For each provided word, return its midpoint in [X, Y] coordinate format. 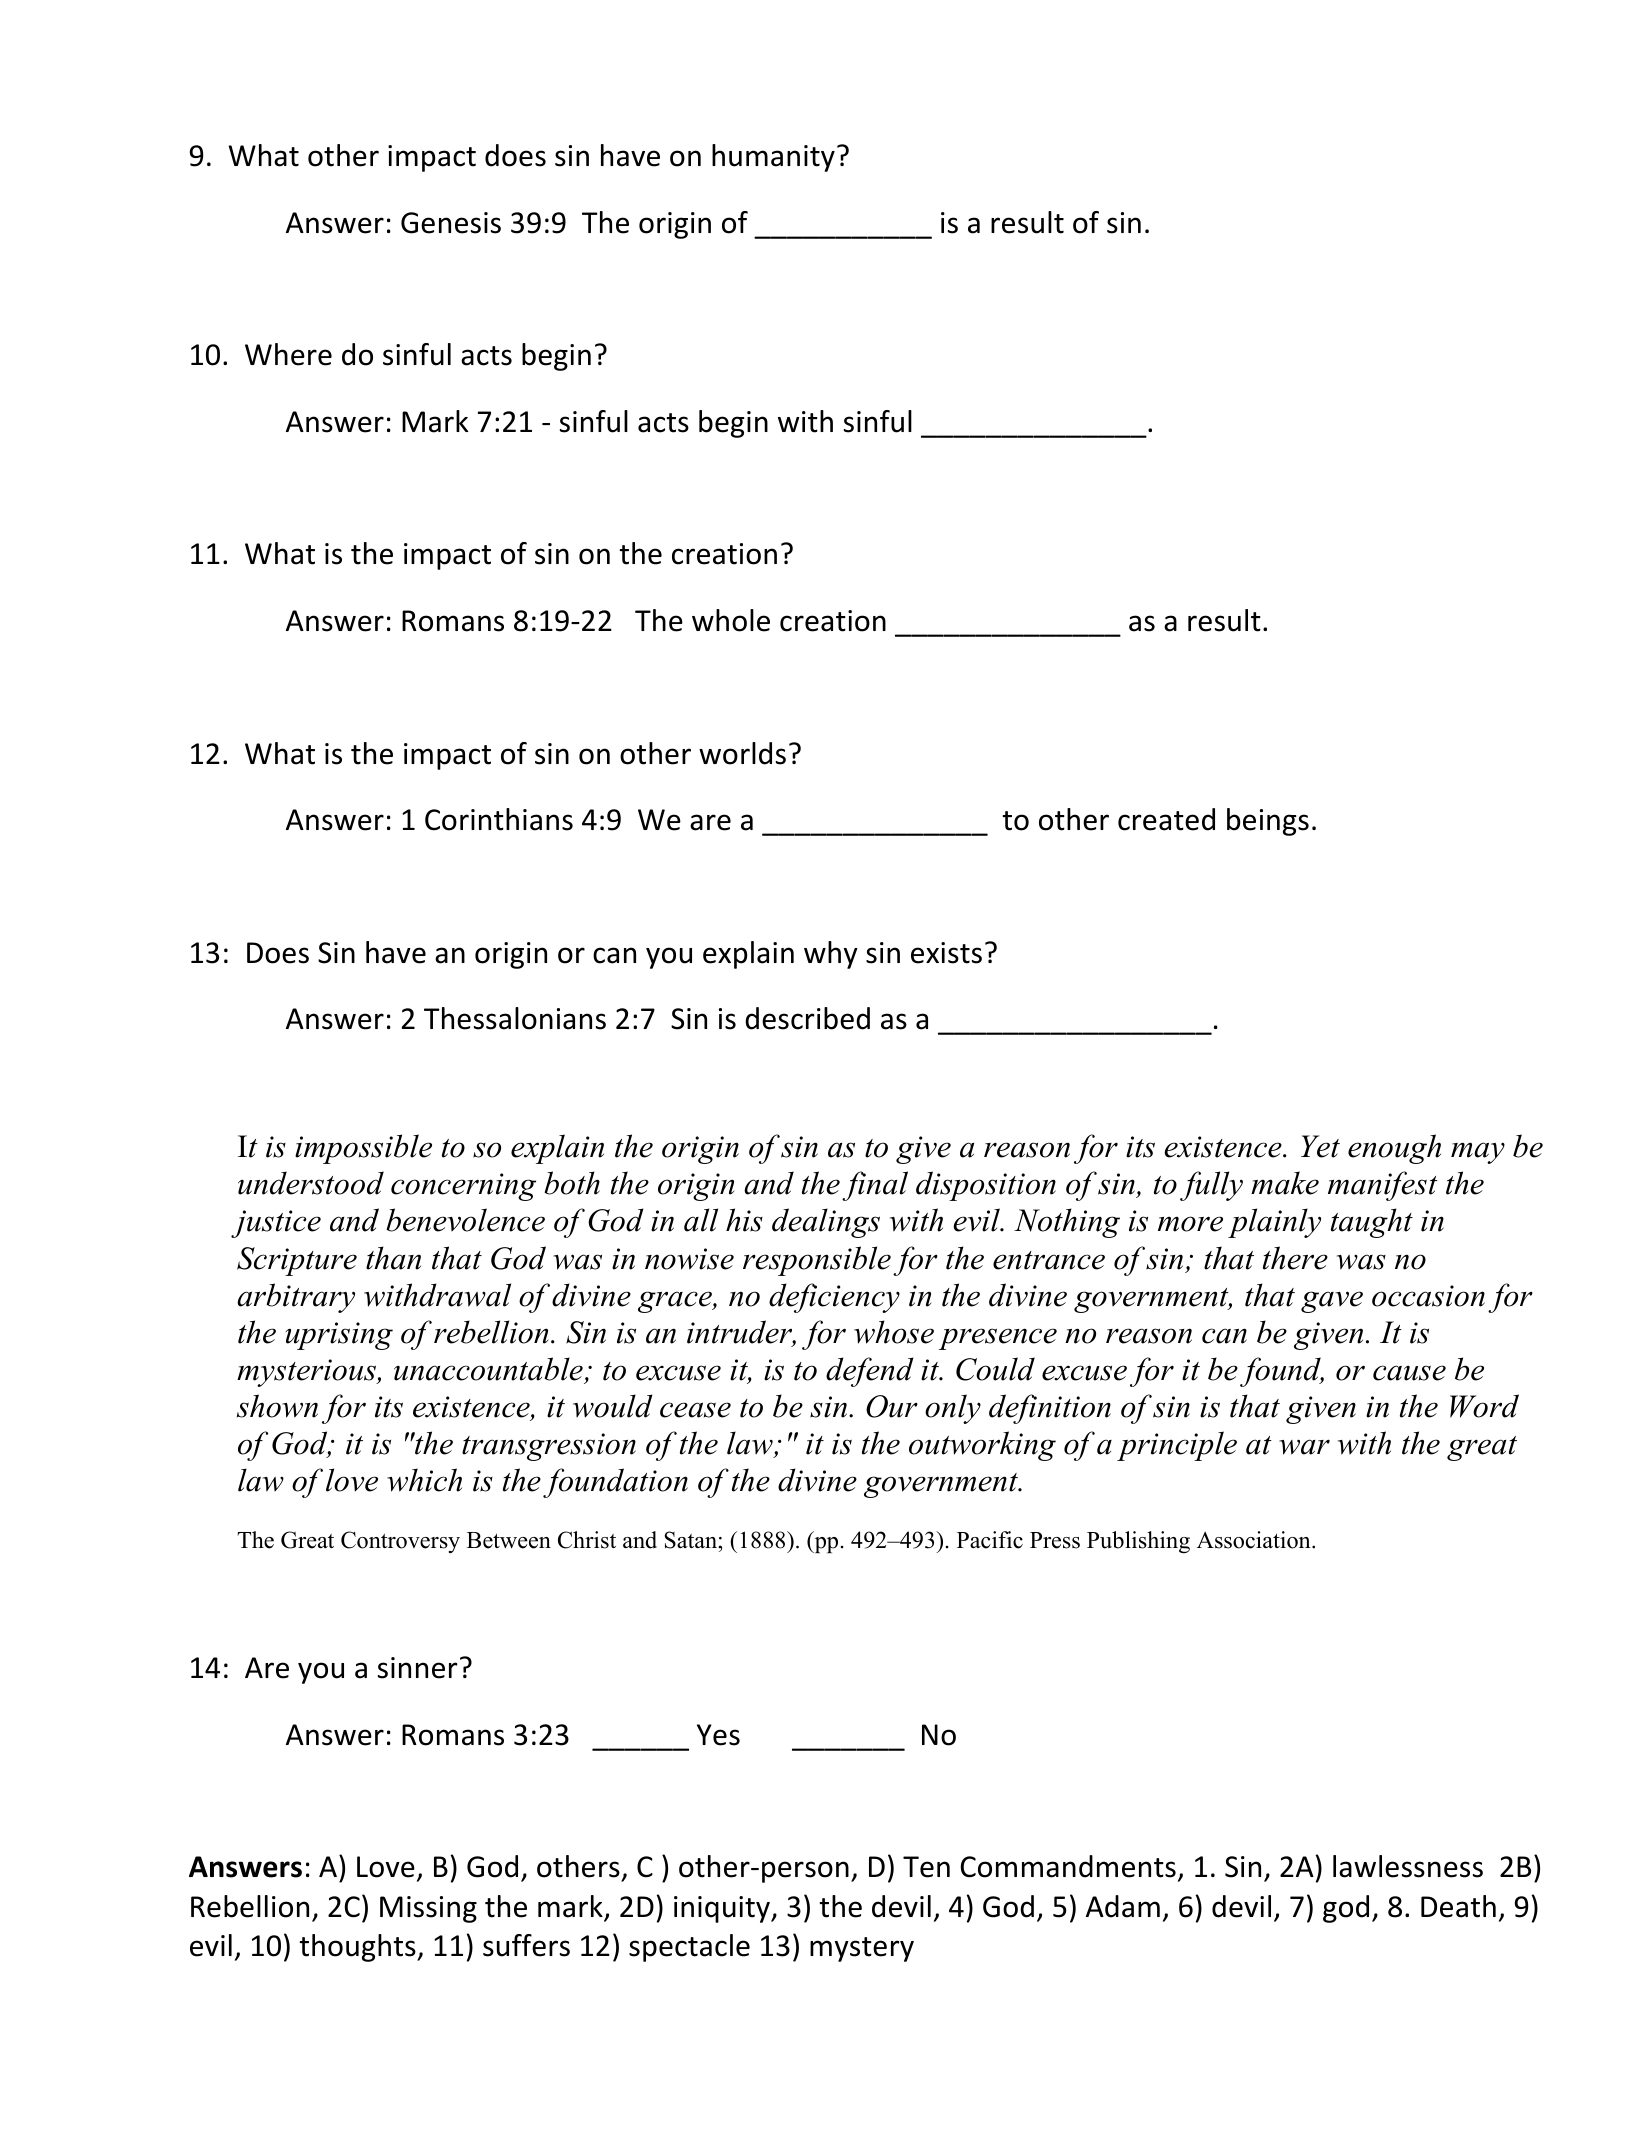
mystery [862, 1949]
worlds [742, 753]
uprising [339, 1336]
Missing [428, 1909]
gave [1332, 1302]
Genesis [451, 223]
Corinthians [499, 819]
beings [1268, 822]
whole [731, 620]
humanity [773, 158]
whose [894, 1332]
